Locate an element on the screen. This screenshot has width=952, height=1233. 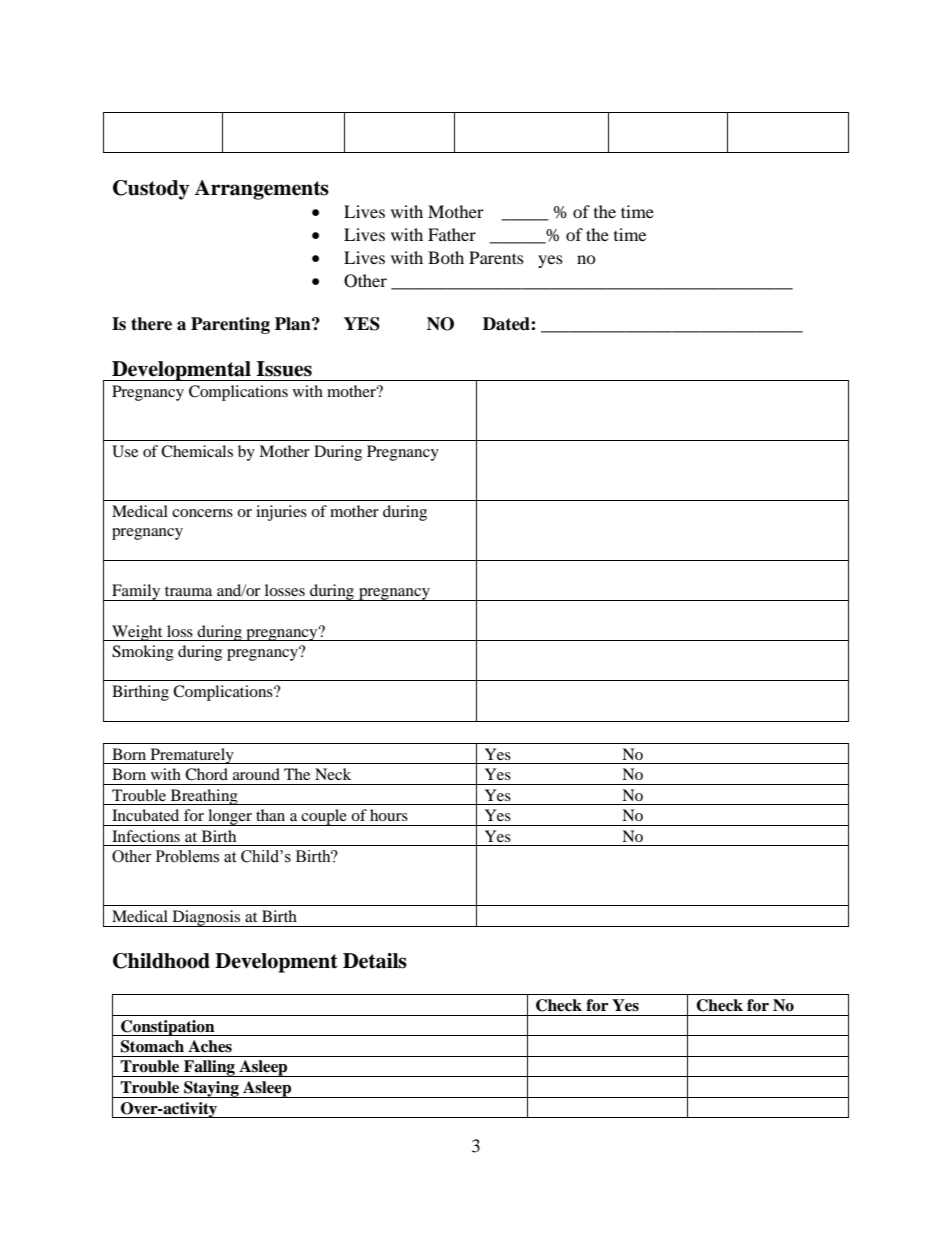
Stomach is located at coordinates (152, 1046).
